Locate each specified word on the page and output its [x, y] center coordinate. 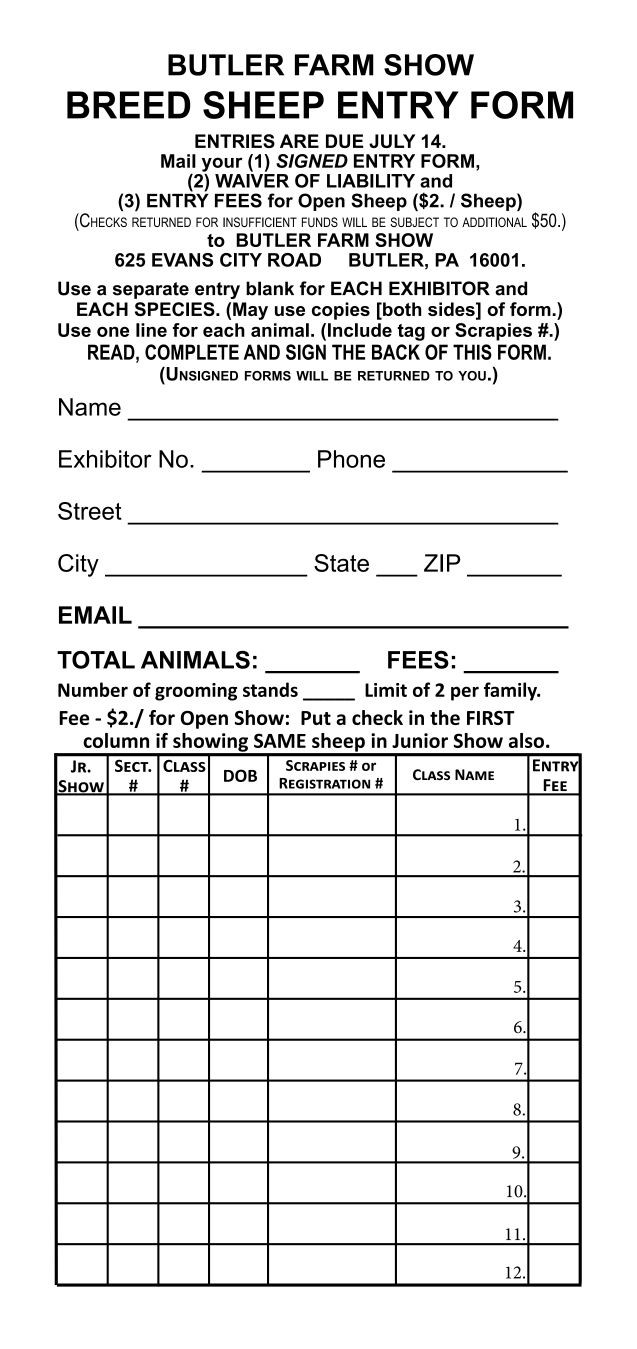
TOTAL [96, 660]
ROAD [294, 260]
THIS [472, 352]
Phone [351, 459]
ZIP [442, 563]
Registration [324, 783]
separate [151, 290]
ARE [299, 141]
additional [494, 222]
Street [90, 511]
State [341, 563]
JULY [392, 141]
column [116, 740]
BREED [128, 105]
